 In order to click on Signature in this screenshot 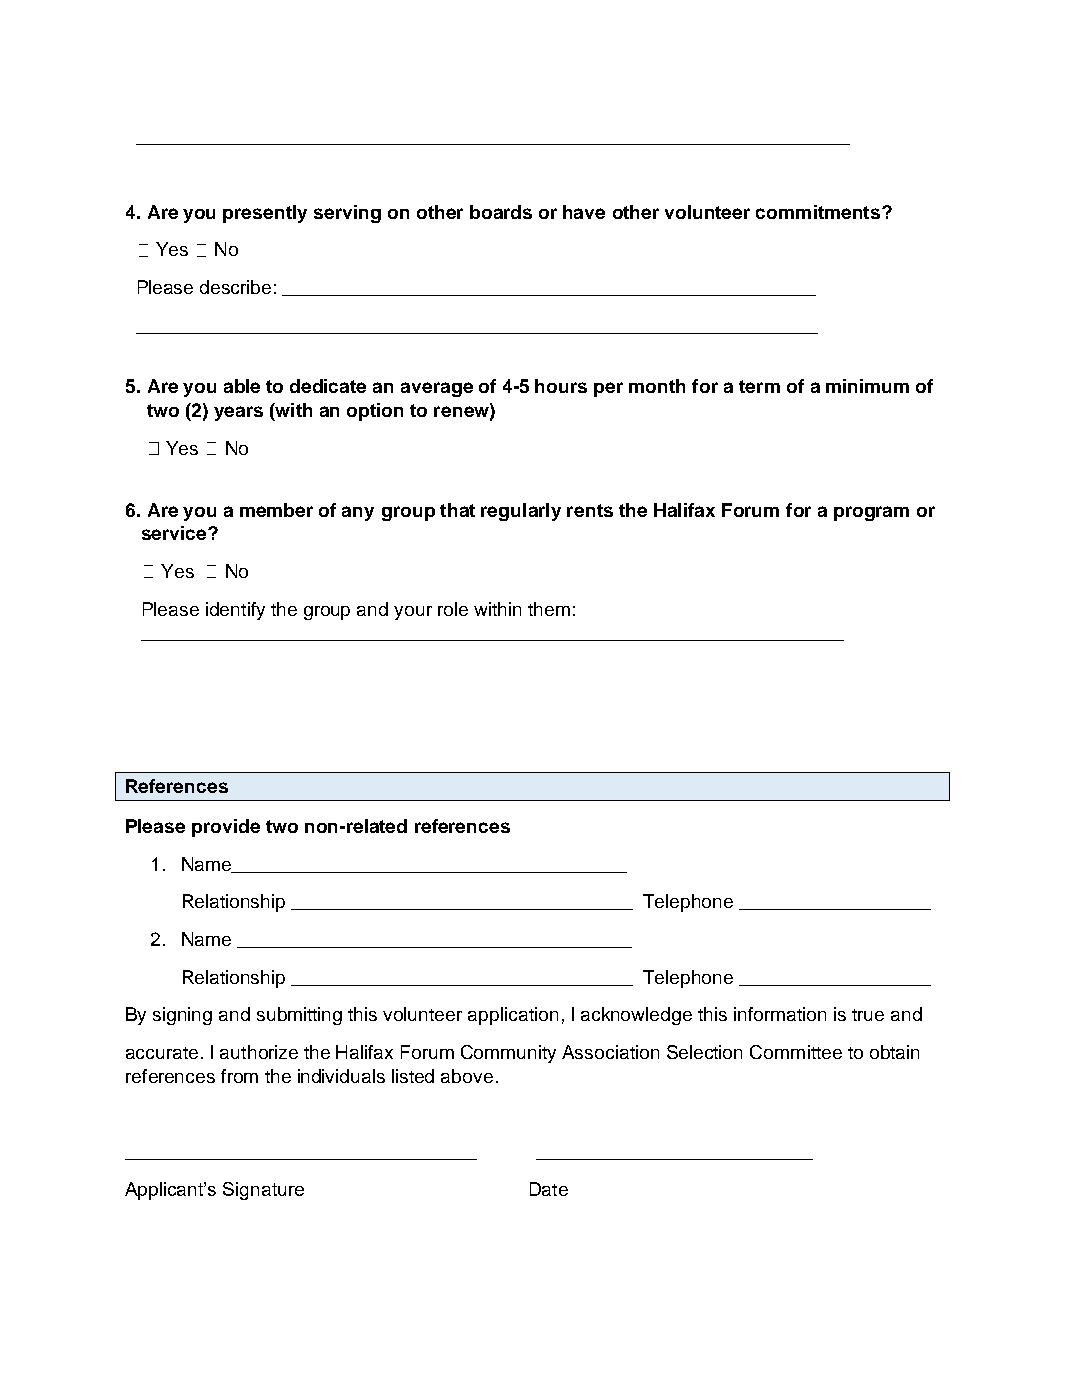, I will do `click(263, 1191)`.
